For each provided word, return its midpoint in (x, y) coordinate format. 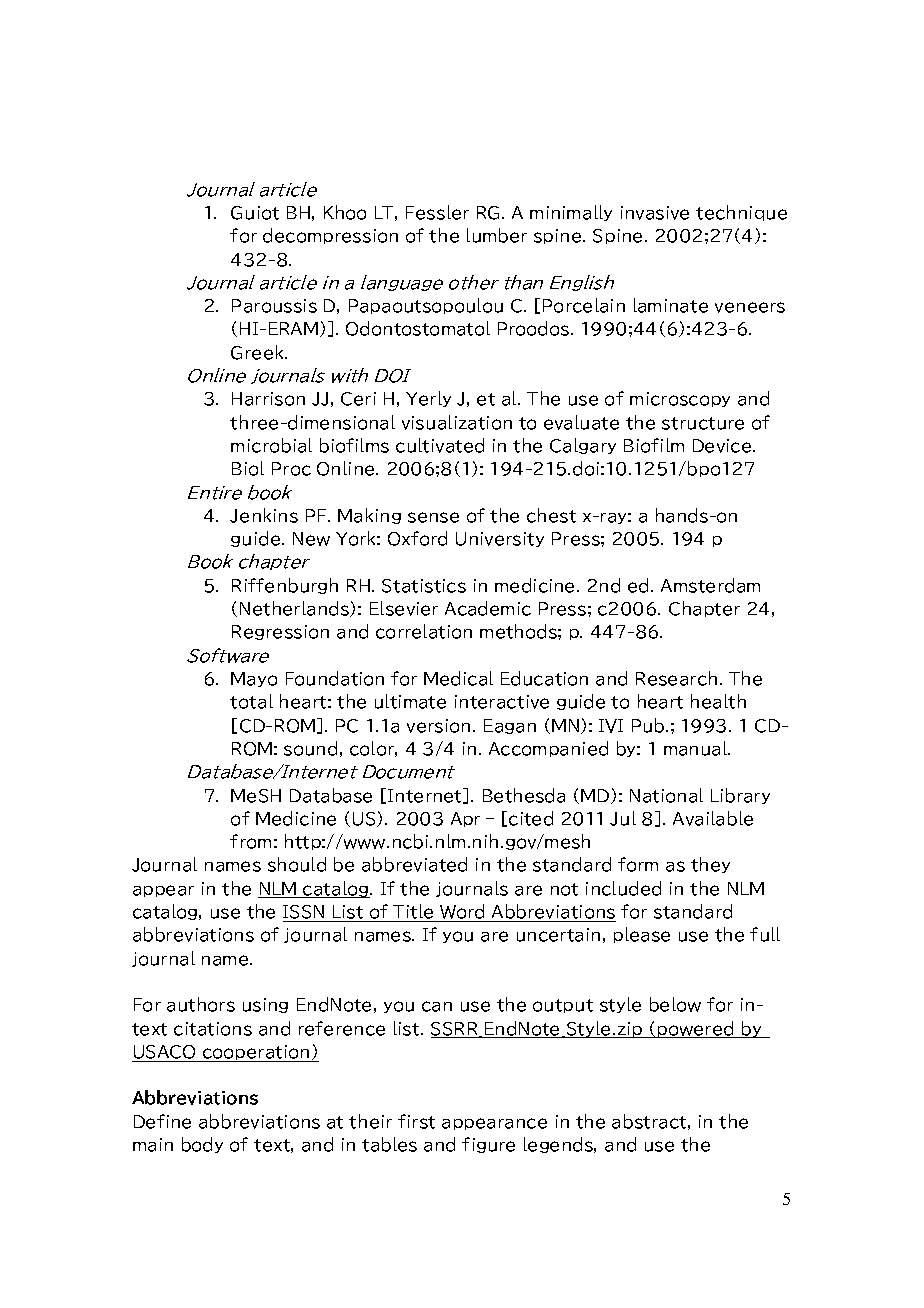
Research (676, 678)
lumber (497, 235)
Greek (259, 352)
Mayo (254, 679)
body (202, 1145)
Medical (458, 678)
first (416, 1121)
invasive (655, 213)
